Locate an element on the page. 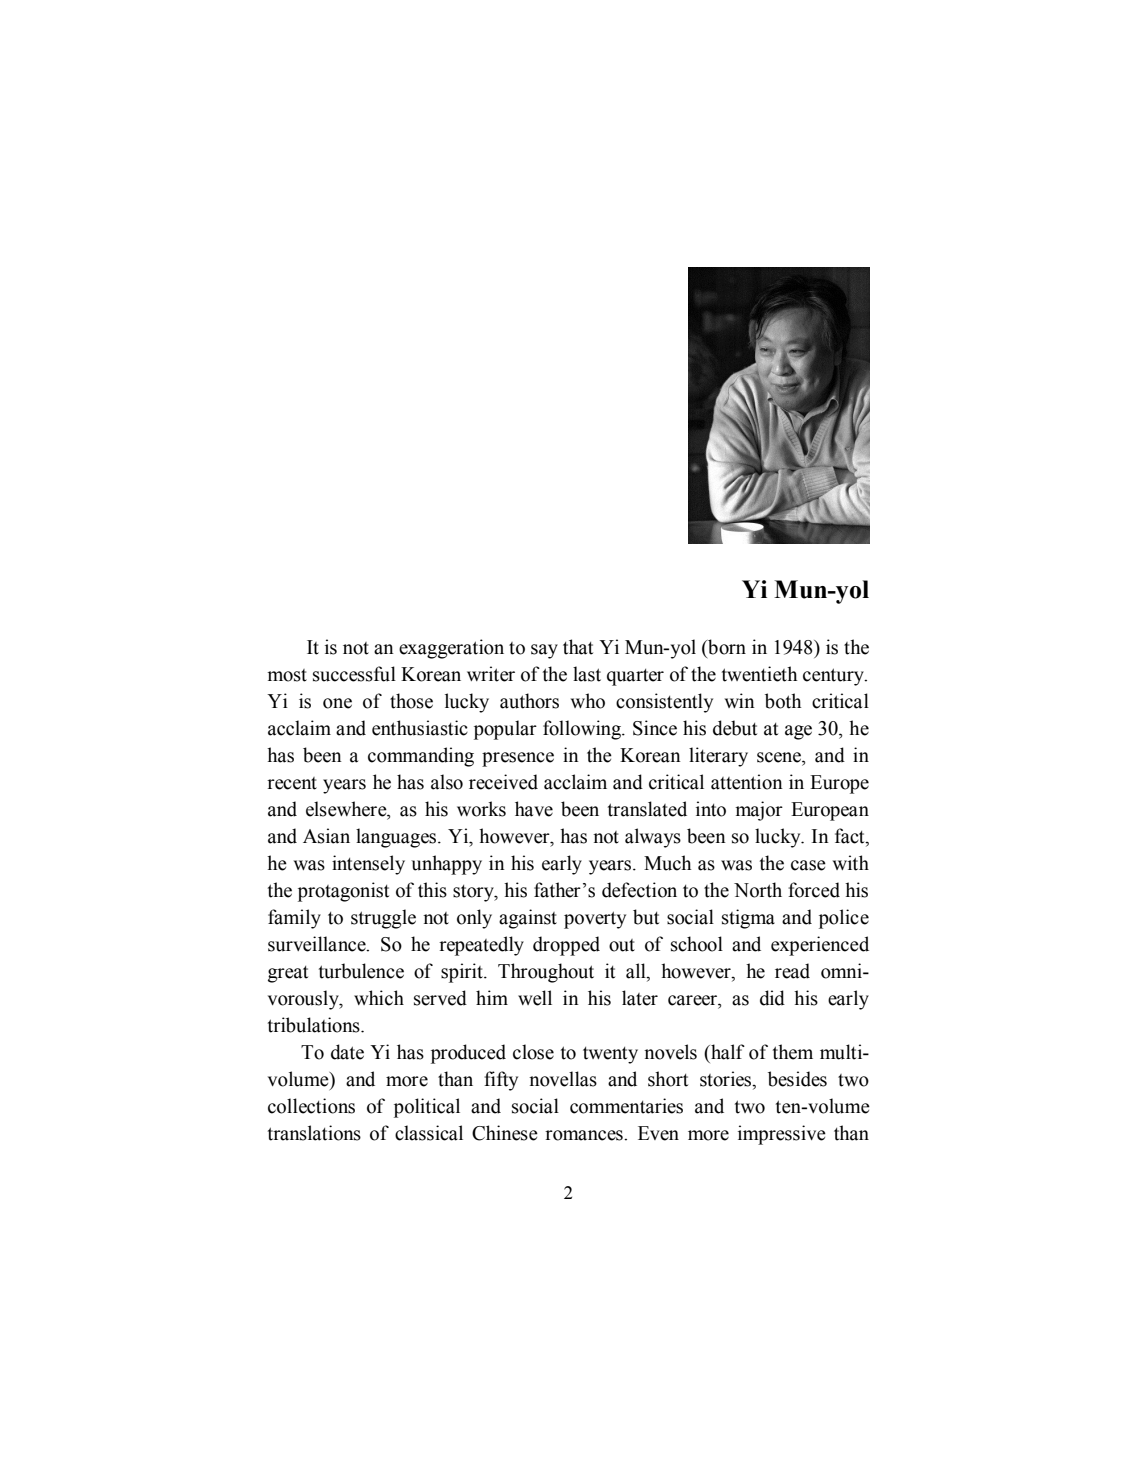  did is located at coordinates (772, 998).
